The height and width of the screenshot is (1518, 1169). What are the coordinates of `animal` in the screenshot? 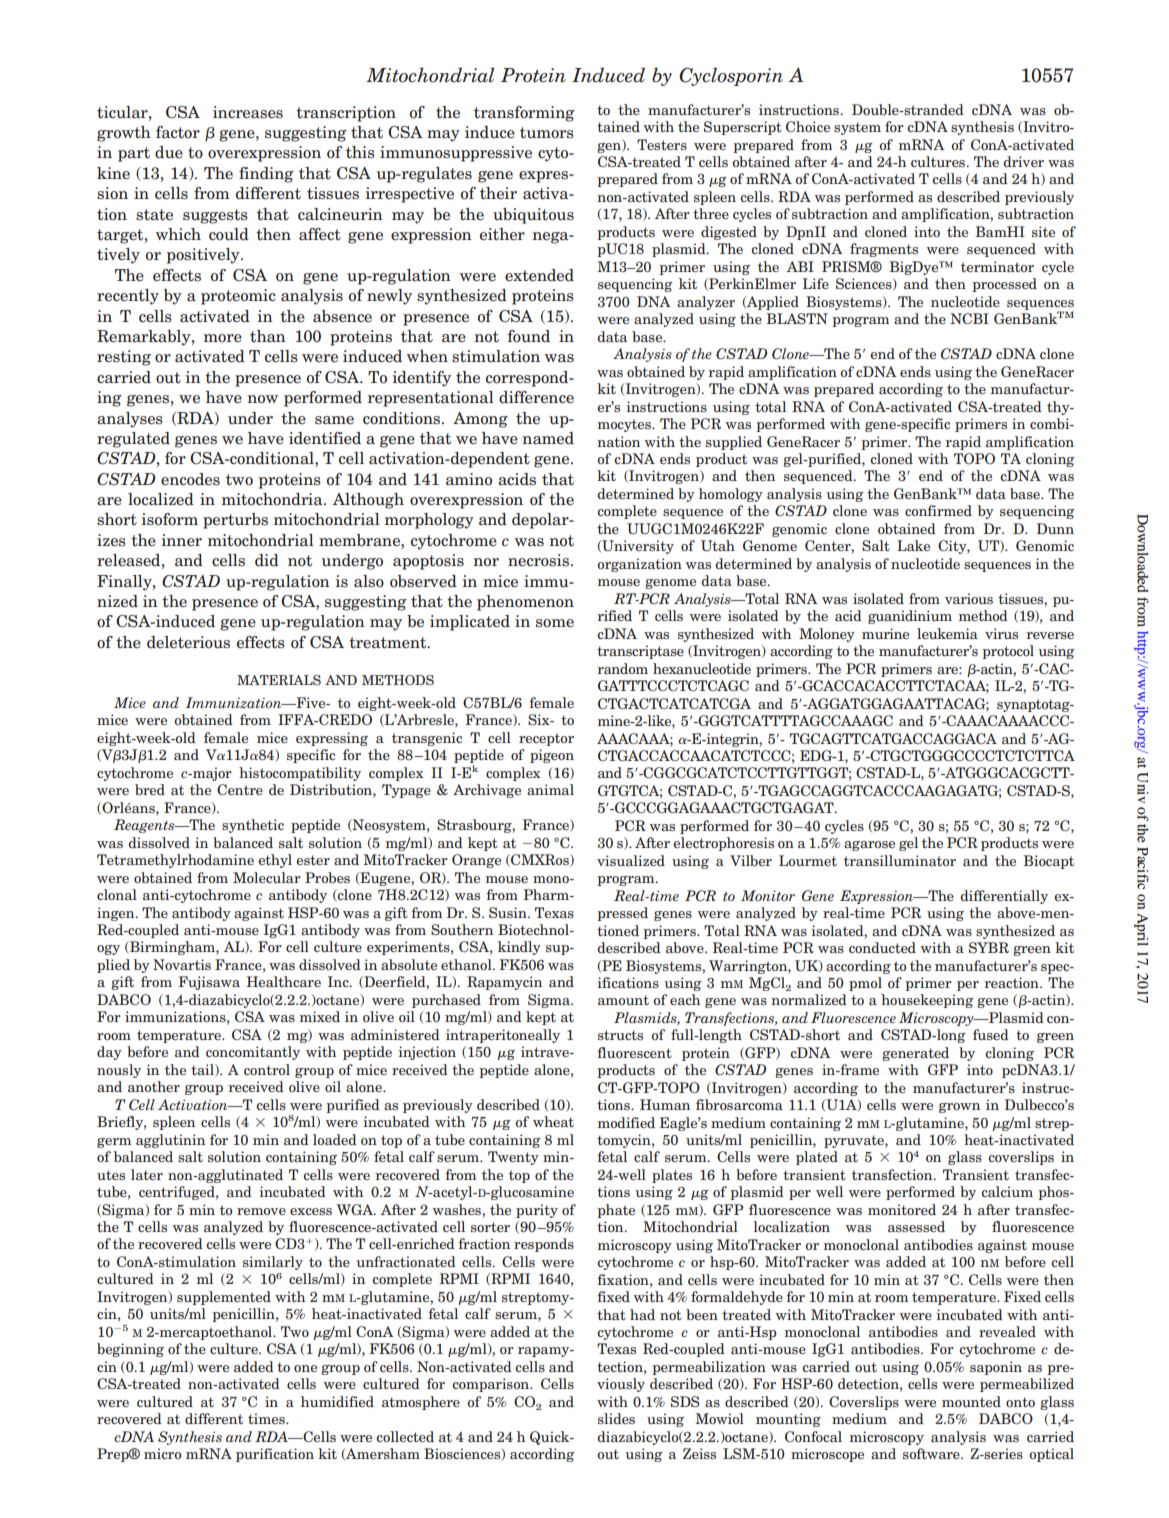 It's located at (550, 789).
